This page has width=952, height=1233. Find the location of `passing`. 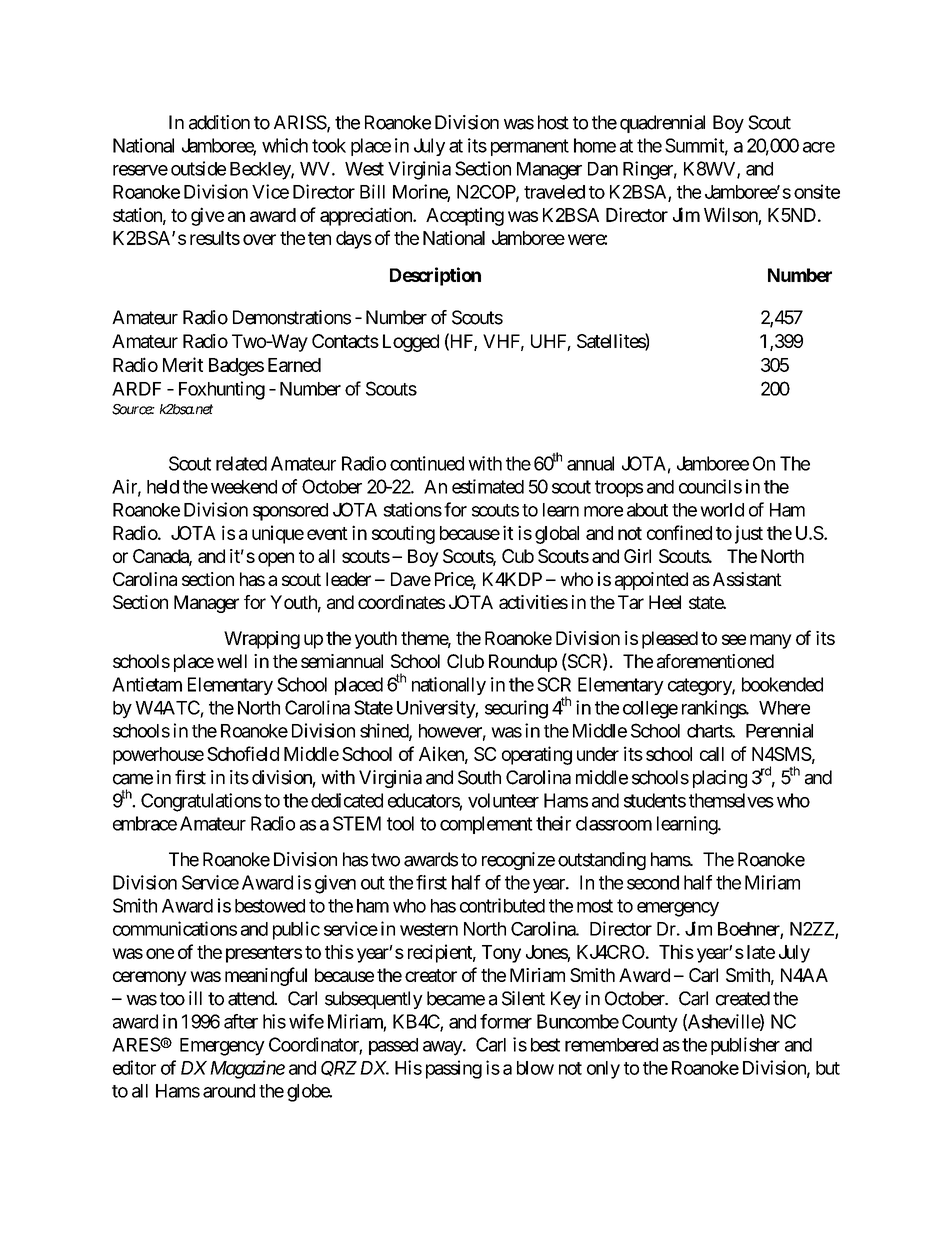

passing is located at coordinates (454, 1069).
